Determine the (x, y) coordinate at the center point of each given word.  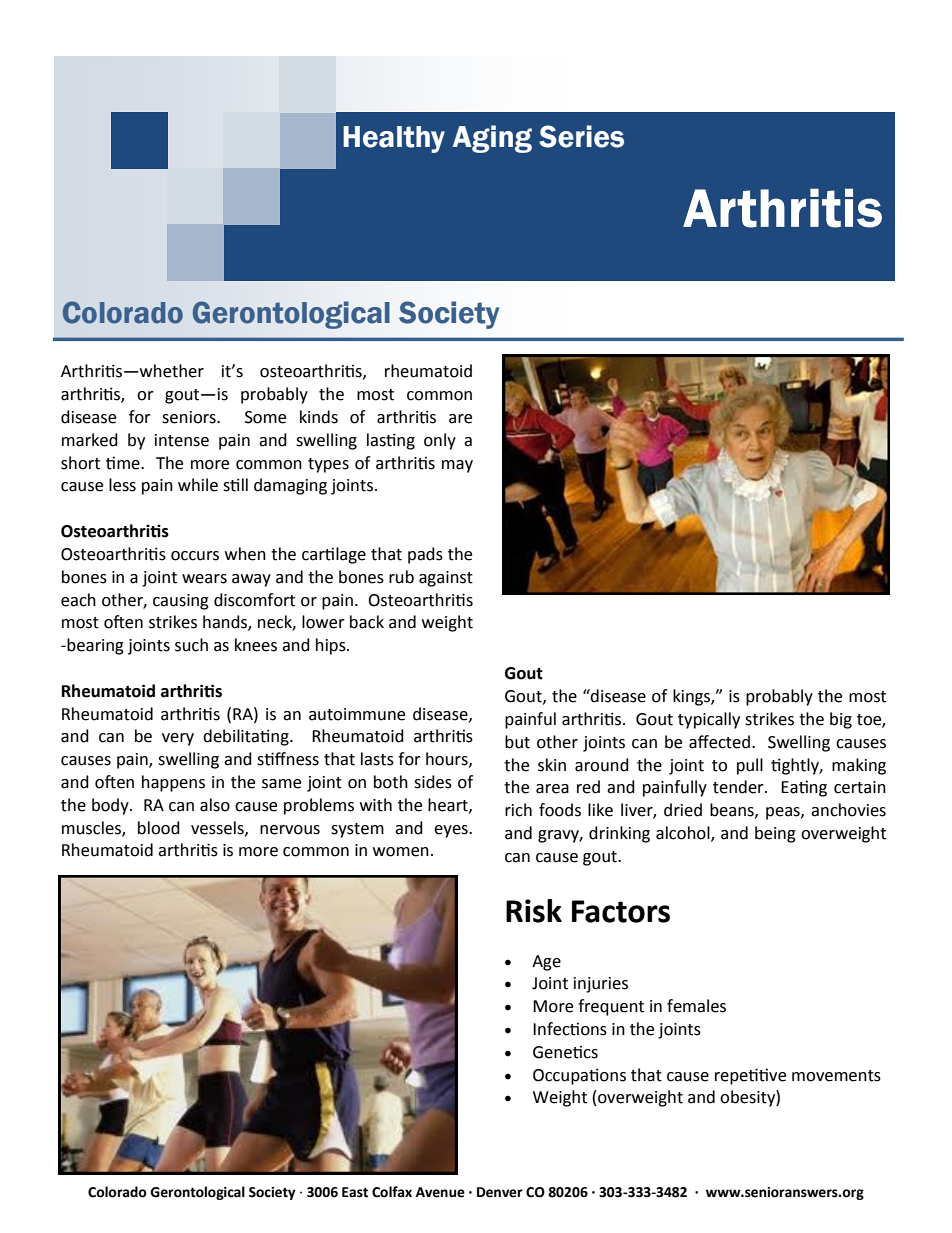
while (198, 485)
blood (159, 828)
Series (581, 136)
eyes (452, 831)
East (355, 1192)
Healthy (394, 139)
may (457, 466)
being (775, 834)
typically (709, 720)
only (440, 441)
